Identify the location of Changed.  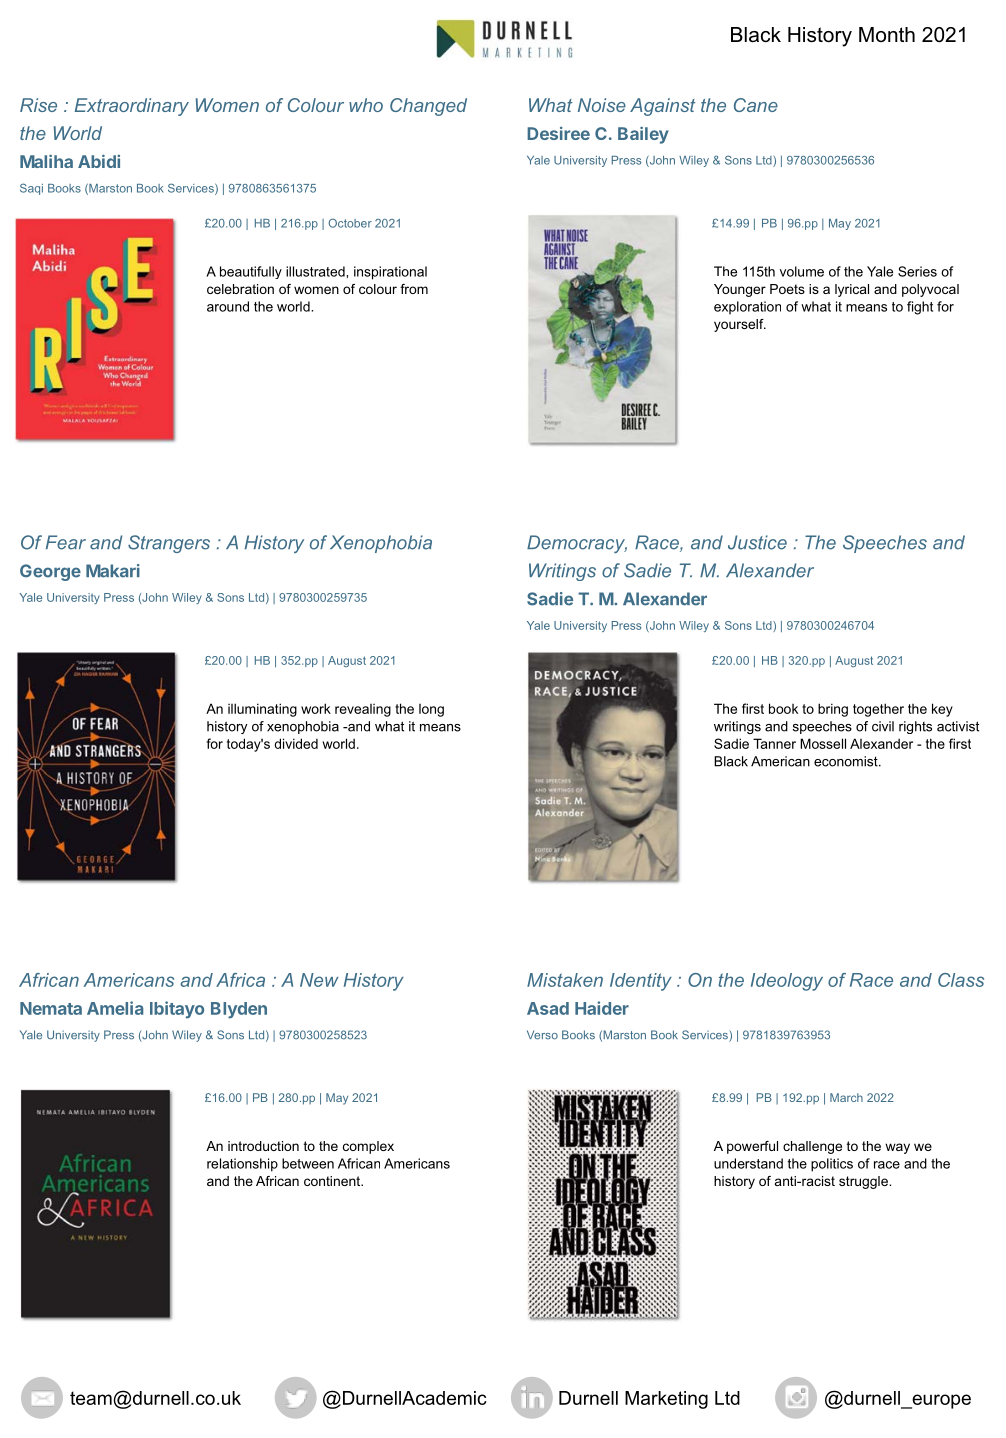
(428, 107).
